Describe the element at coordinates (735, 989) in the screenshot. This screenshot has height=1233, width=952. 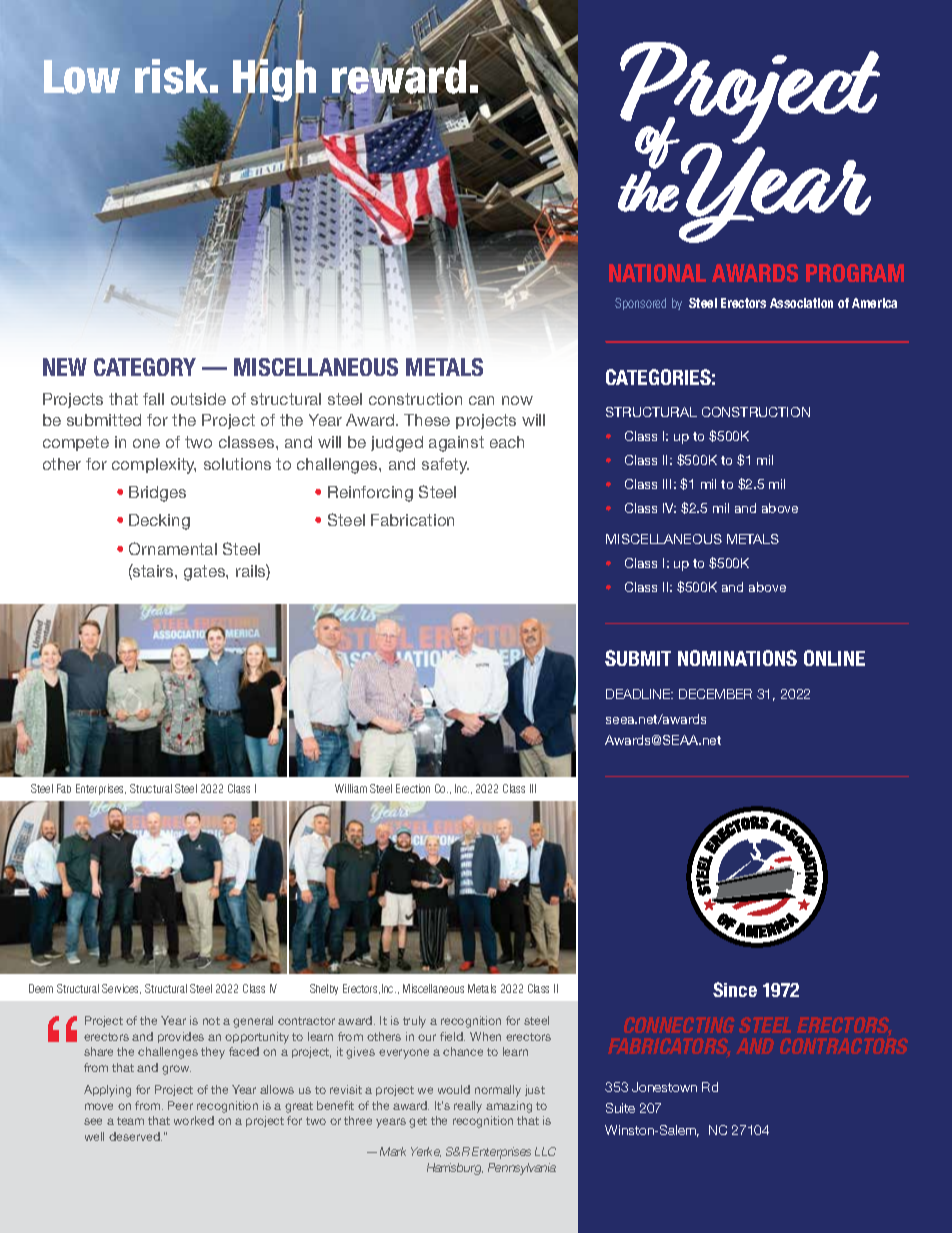
I see `Since` at that location.
